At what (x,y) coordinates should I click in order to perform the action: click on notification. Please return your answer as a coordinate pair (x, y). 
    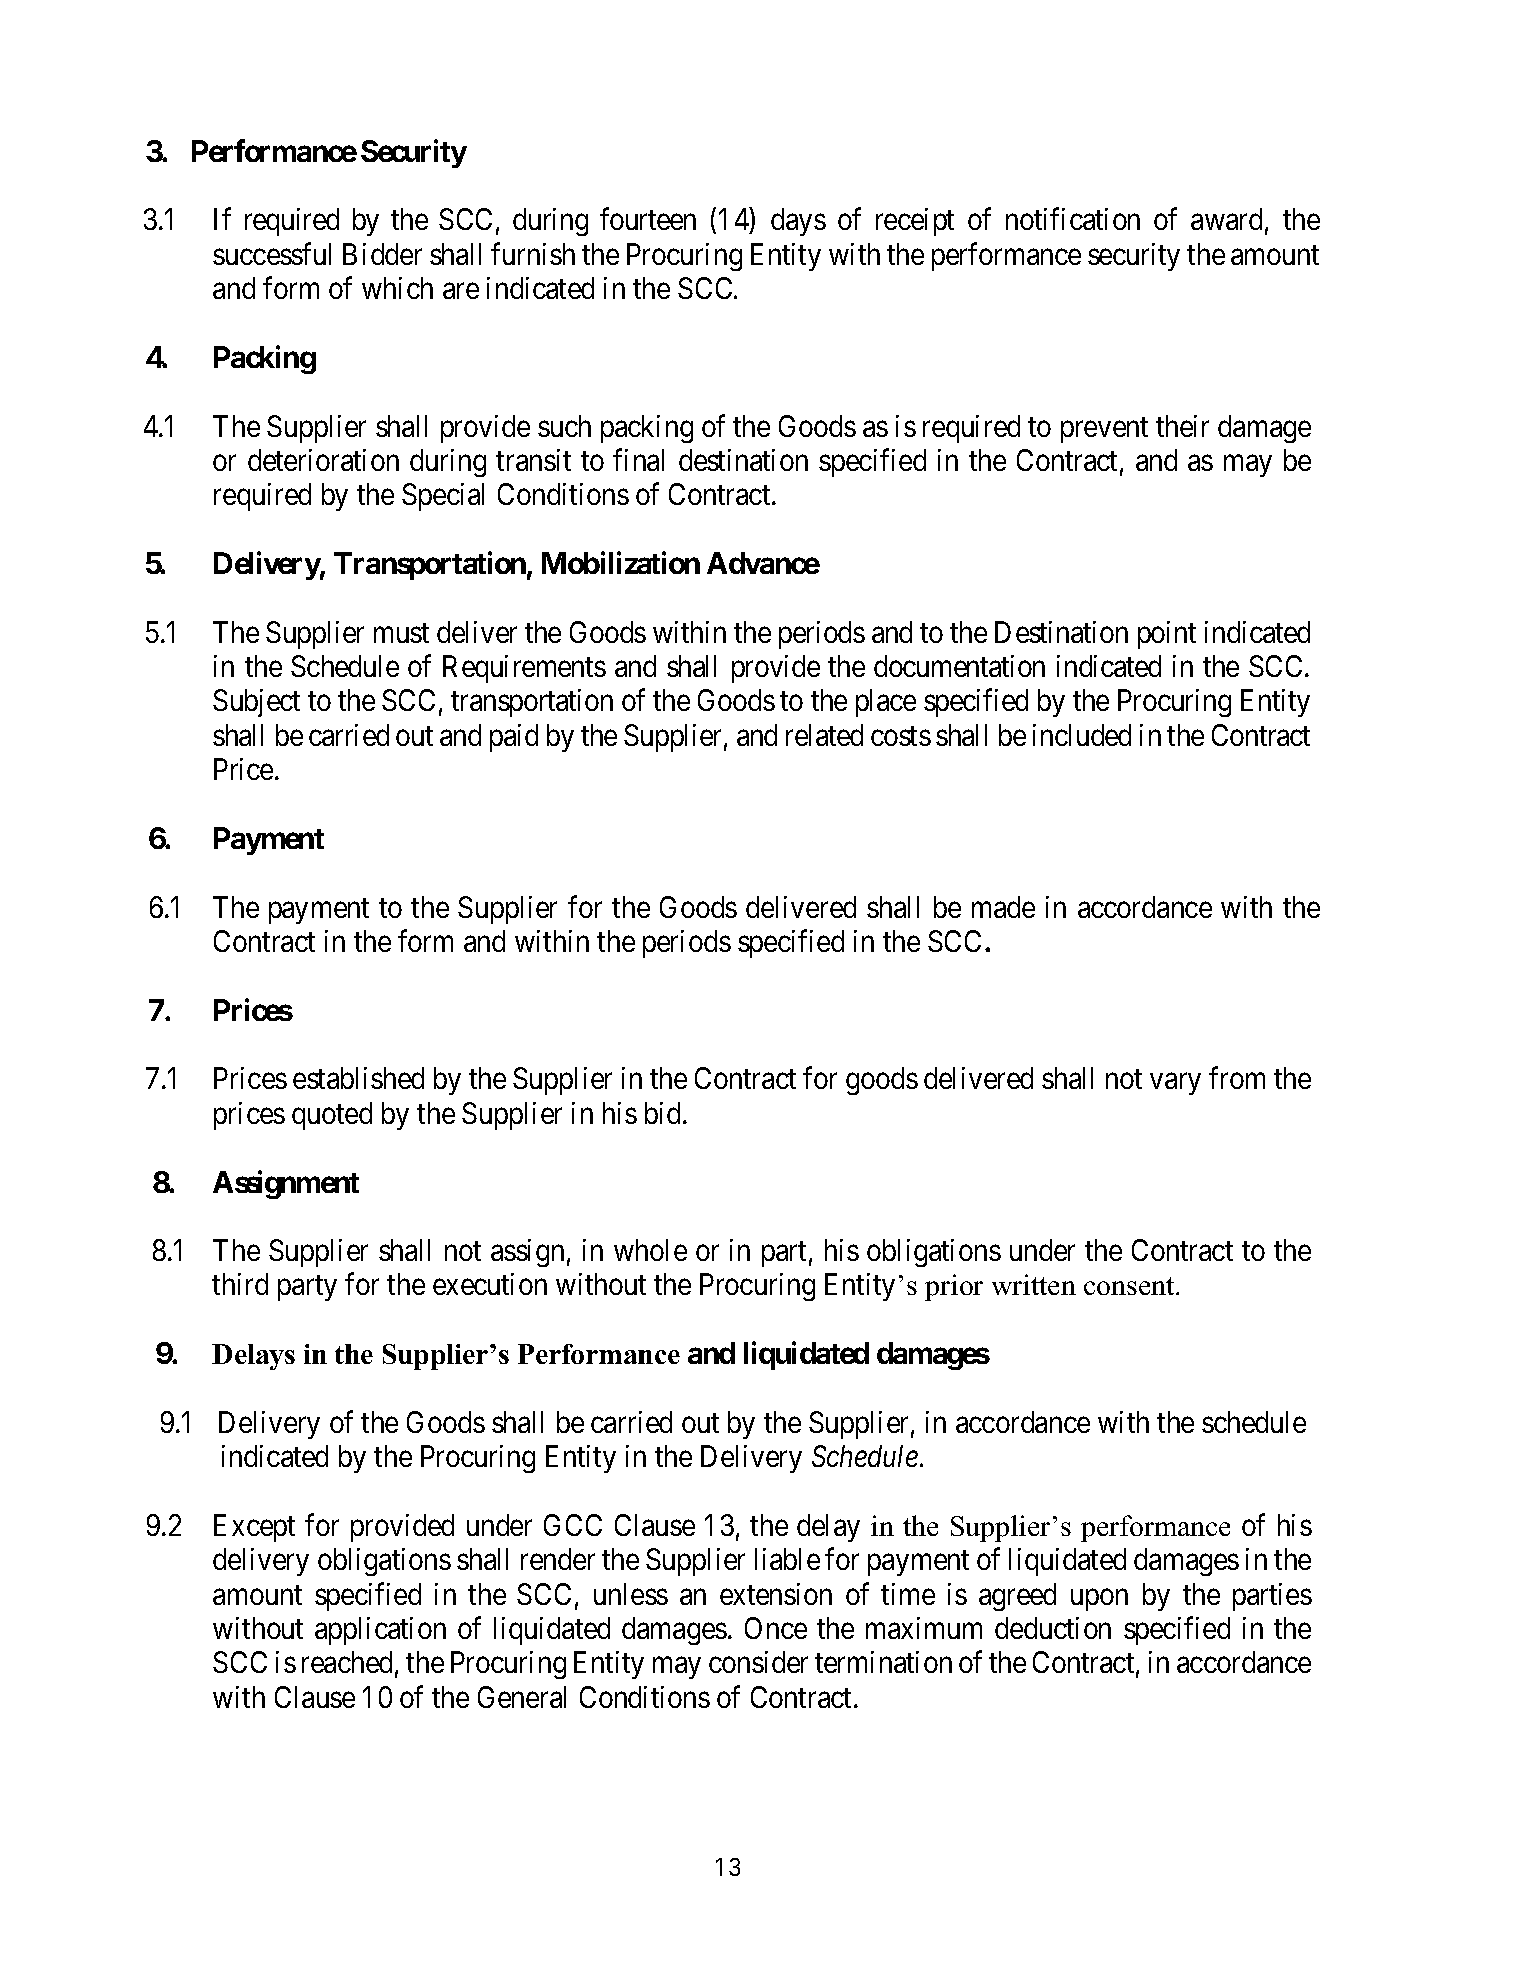
    Looking at the image, I should click on (1073, 219).
